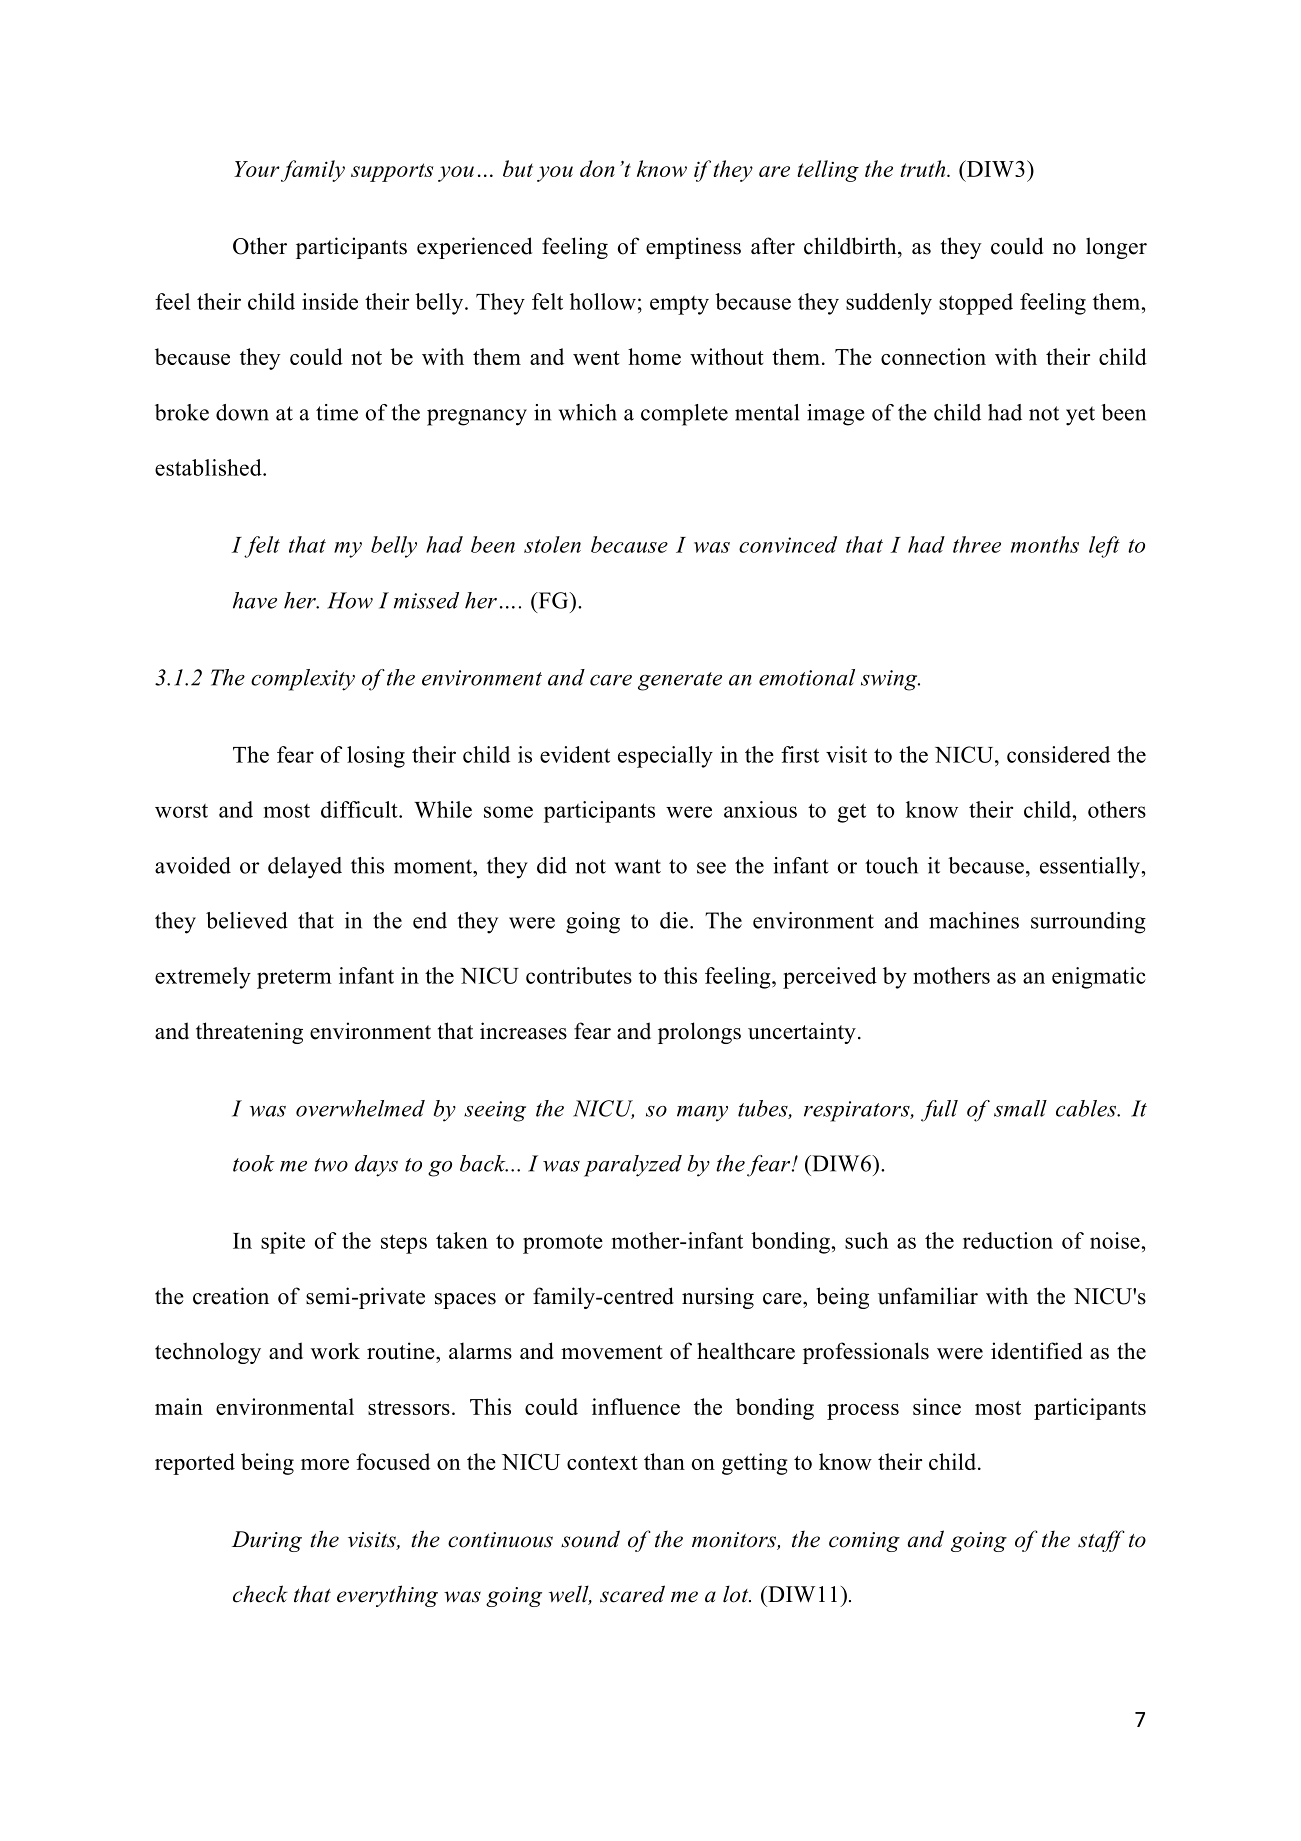 The height and width of the screenshot is (1841, 1301). What do you see at coordinates (977, 544) in the screenshot?
I see `three` at bounding box center [977, 544].
